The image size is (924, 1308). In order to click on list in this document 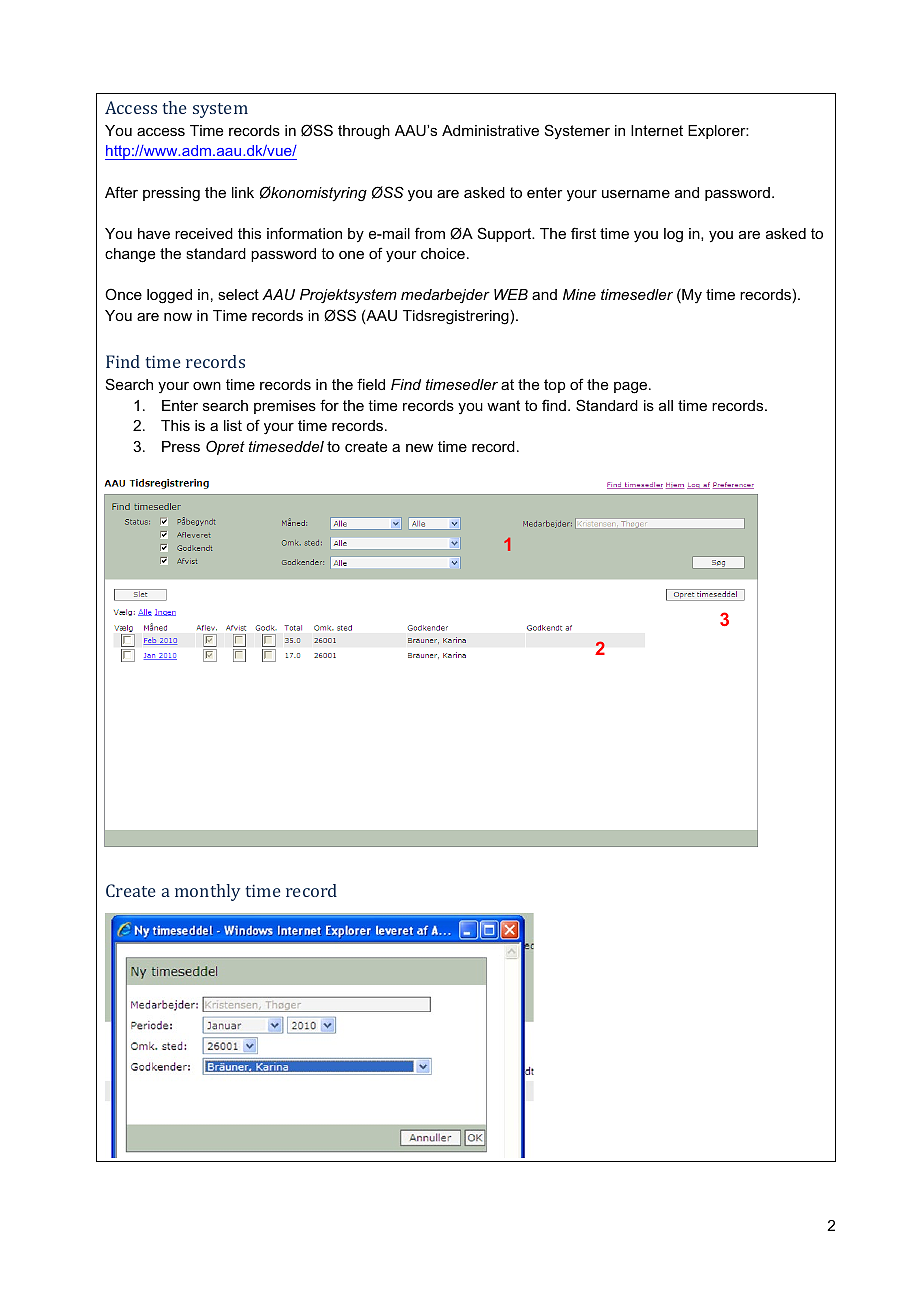, I will do `click(233, 425)`.
